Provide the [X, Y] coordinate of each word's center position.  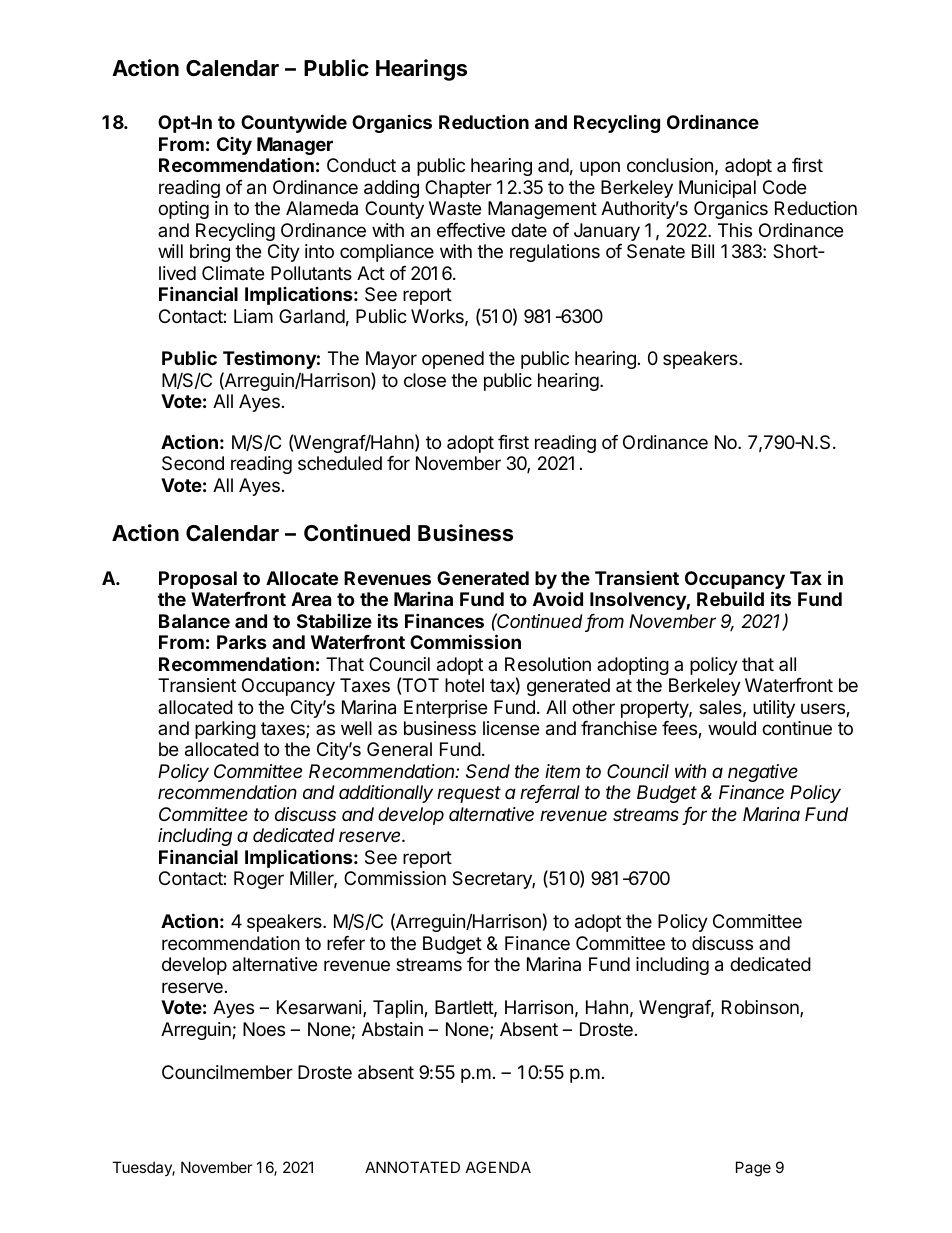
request [469, 794]
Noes [264, 1029]
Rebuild [730, 598]
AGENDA [498, 1167]
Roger [259, 880]
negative [763, 773]
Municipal [717, 189]
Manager [295, 146]
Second [193, 463]
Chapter [458, 189]
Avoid [558, 598]
